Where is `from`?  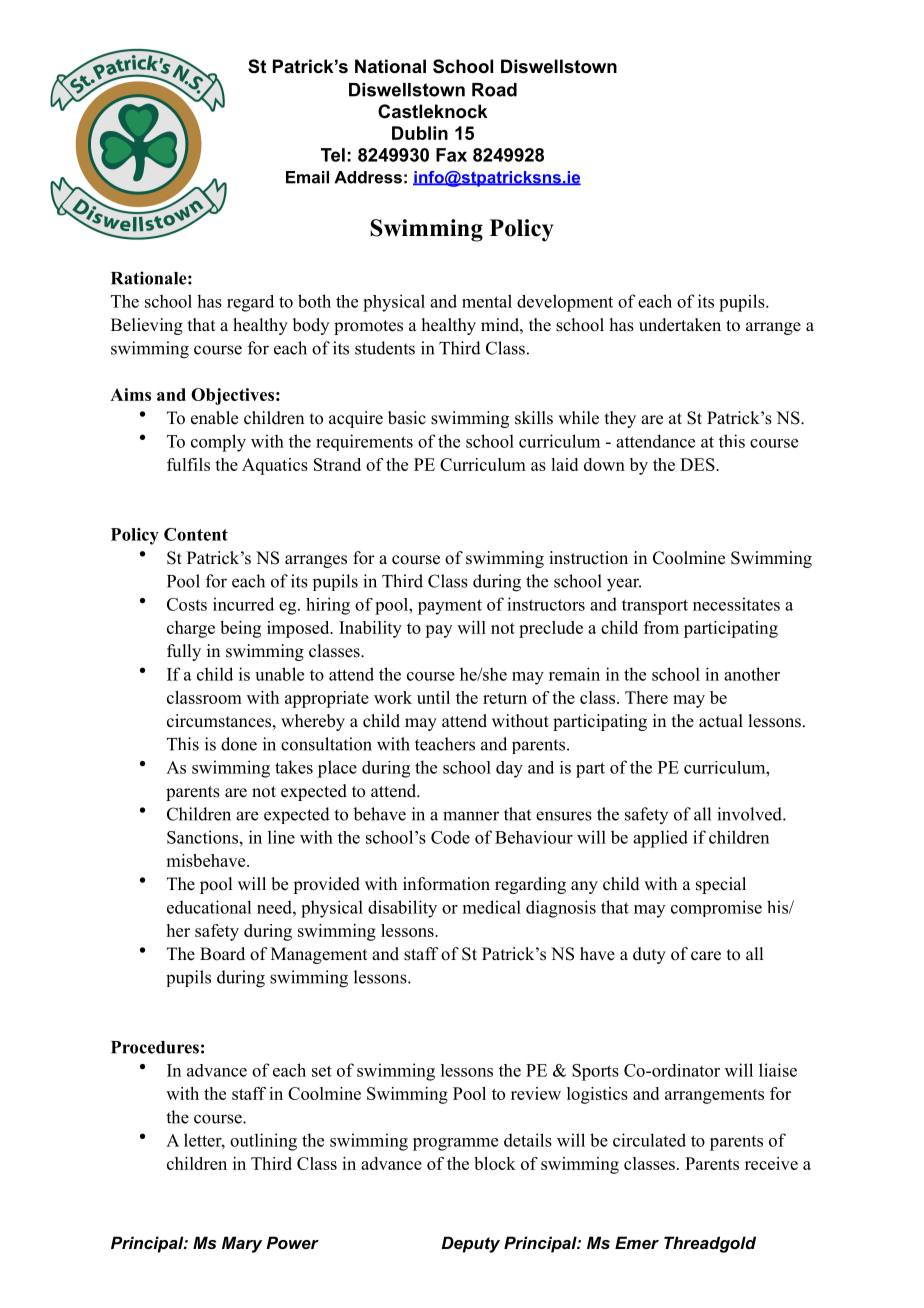 from is located at coordinates (661, 627).
